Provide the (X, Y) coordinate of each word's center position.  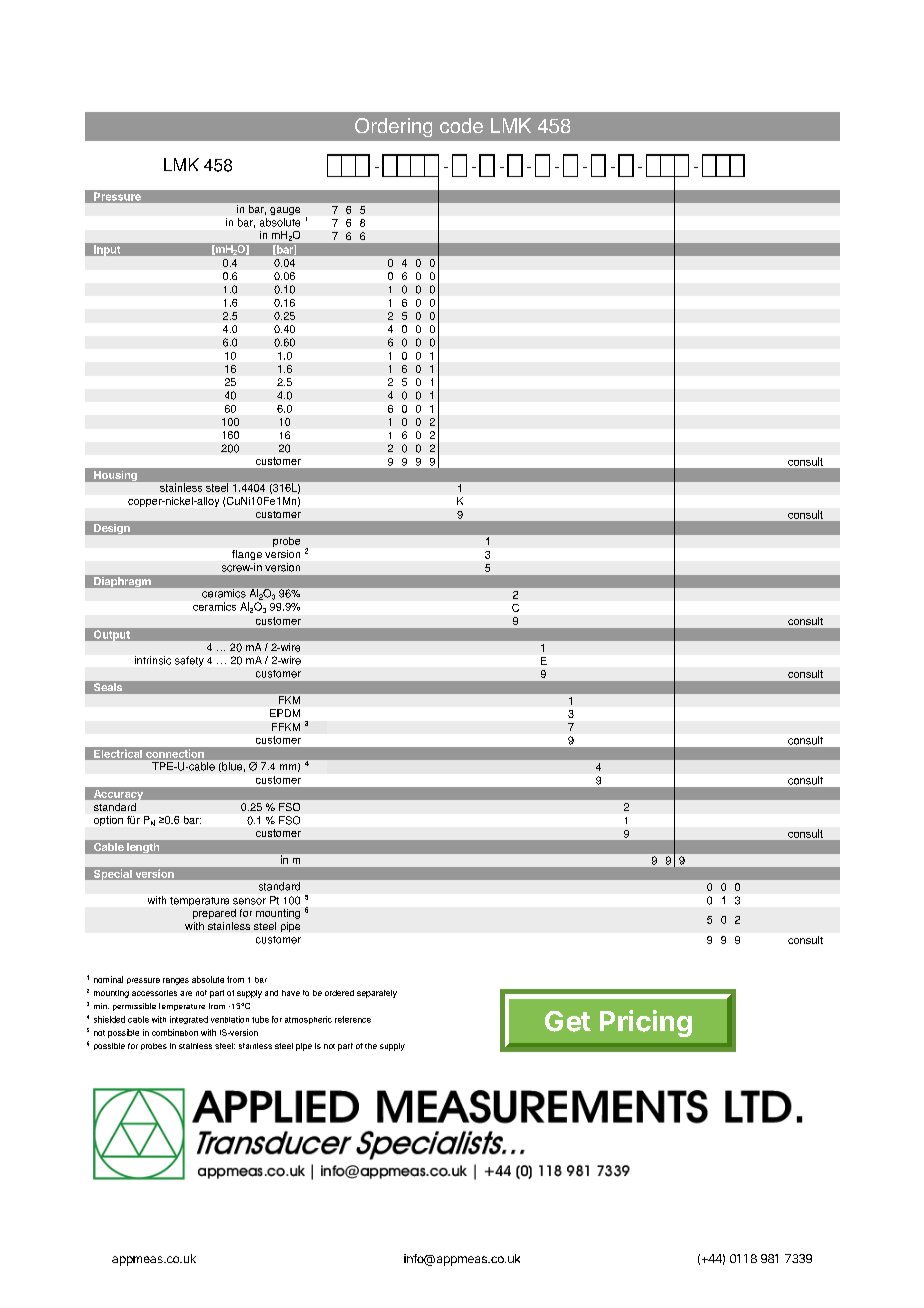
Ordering (393, 127)
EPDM (285, 713)
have (291, 993)
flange (247, 555)
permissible (134, 1007)
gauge (285, 211)
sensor (249, 901)
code (461, 125)
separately (377, 994)
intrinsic (153, 660)
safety (189, 661)
